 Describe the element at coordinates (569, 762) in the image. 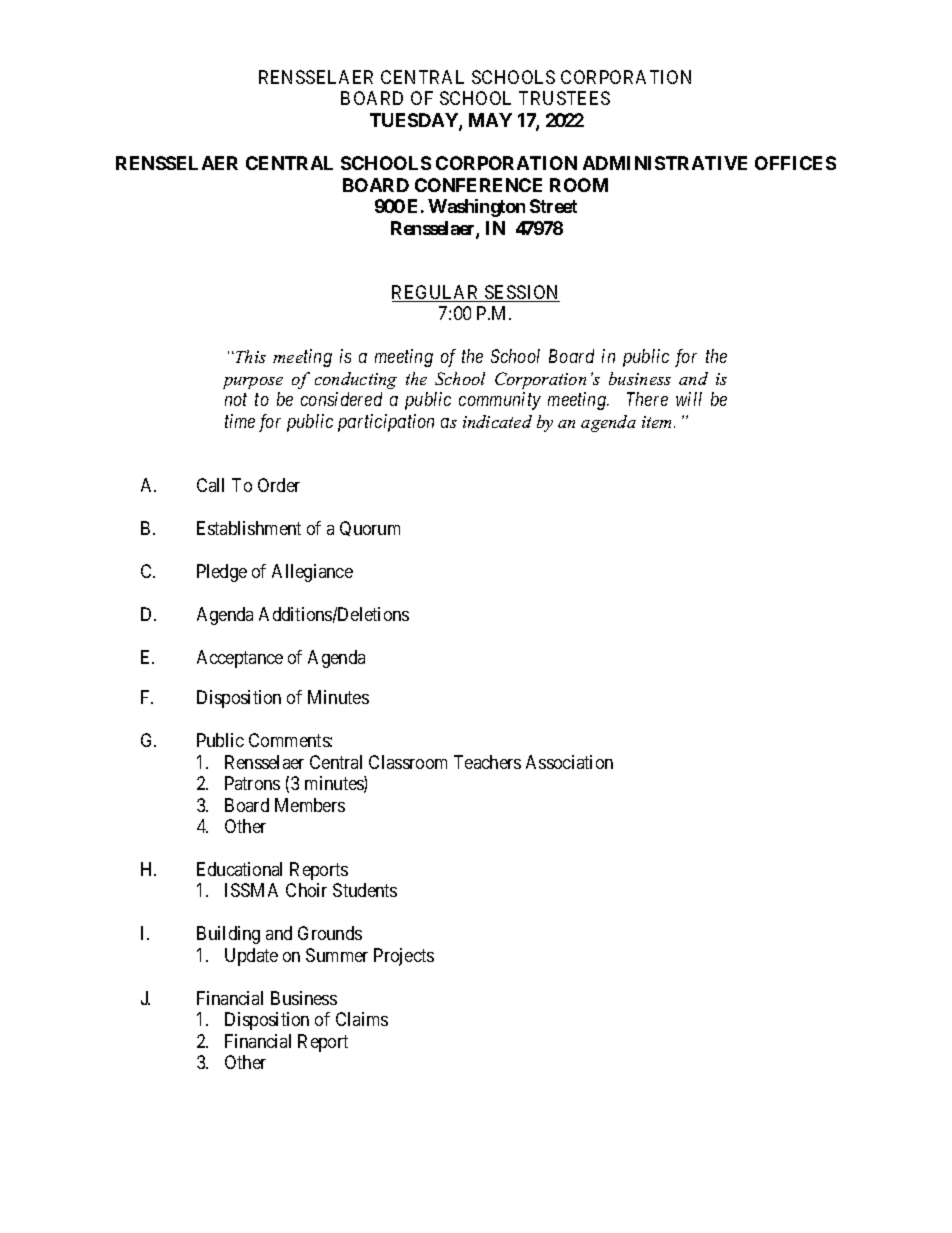

I see `Association` at that location.
